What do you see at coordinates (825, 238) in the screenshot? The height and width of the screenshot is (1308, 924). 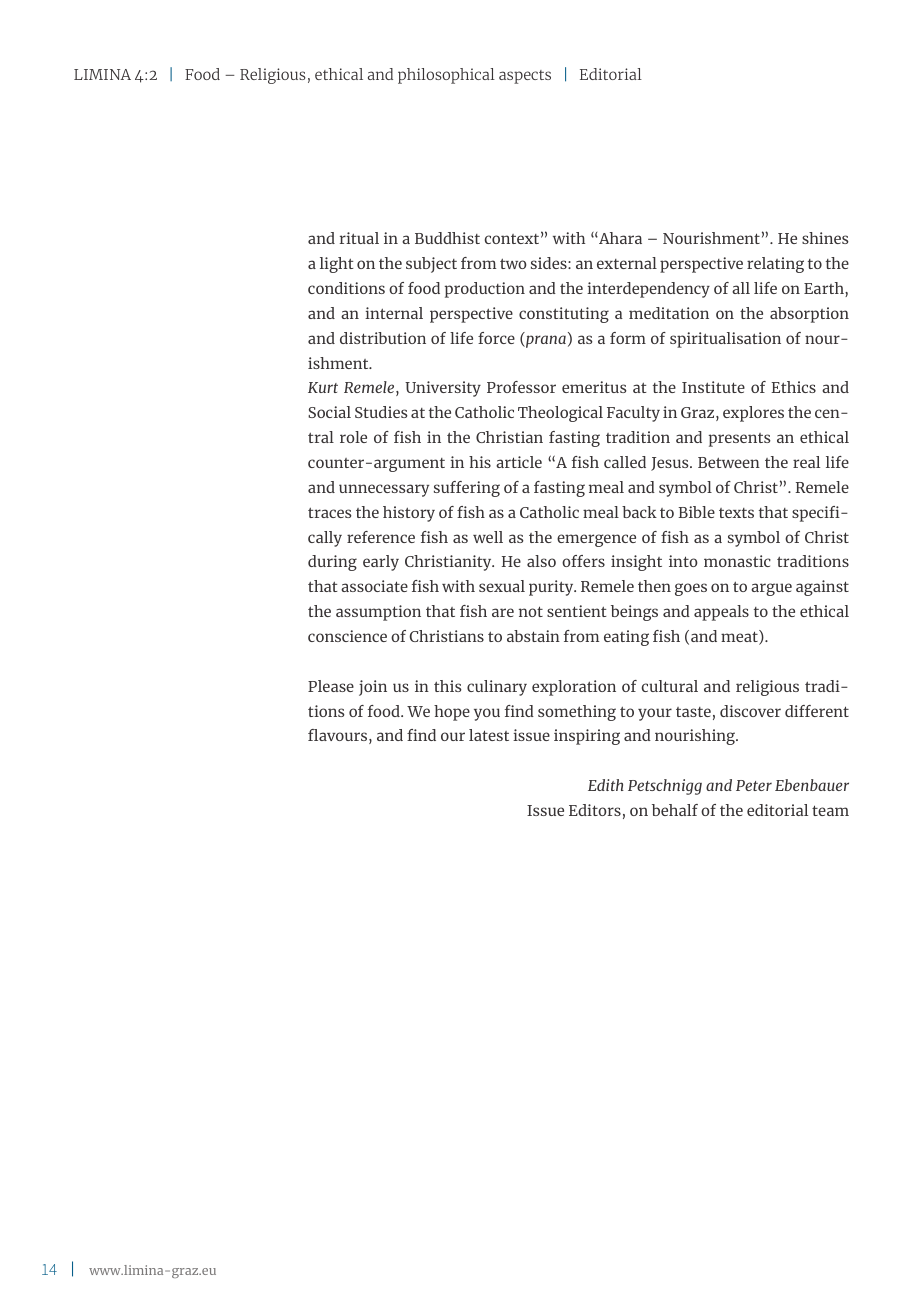 I see `shines` at bounding box center [825, 238].
